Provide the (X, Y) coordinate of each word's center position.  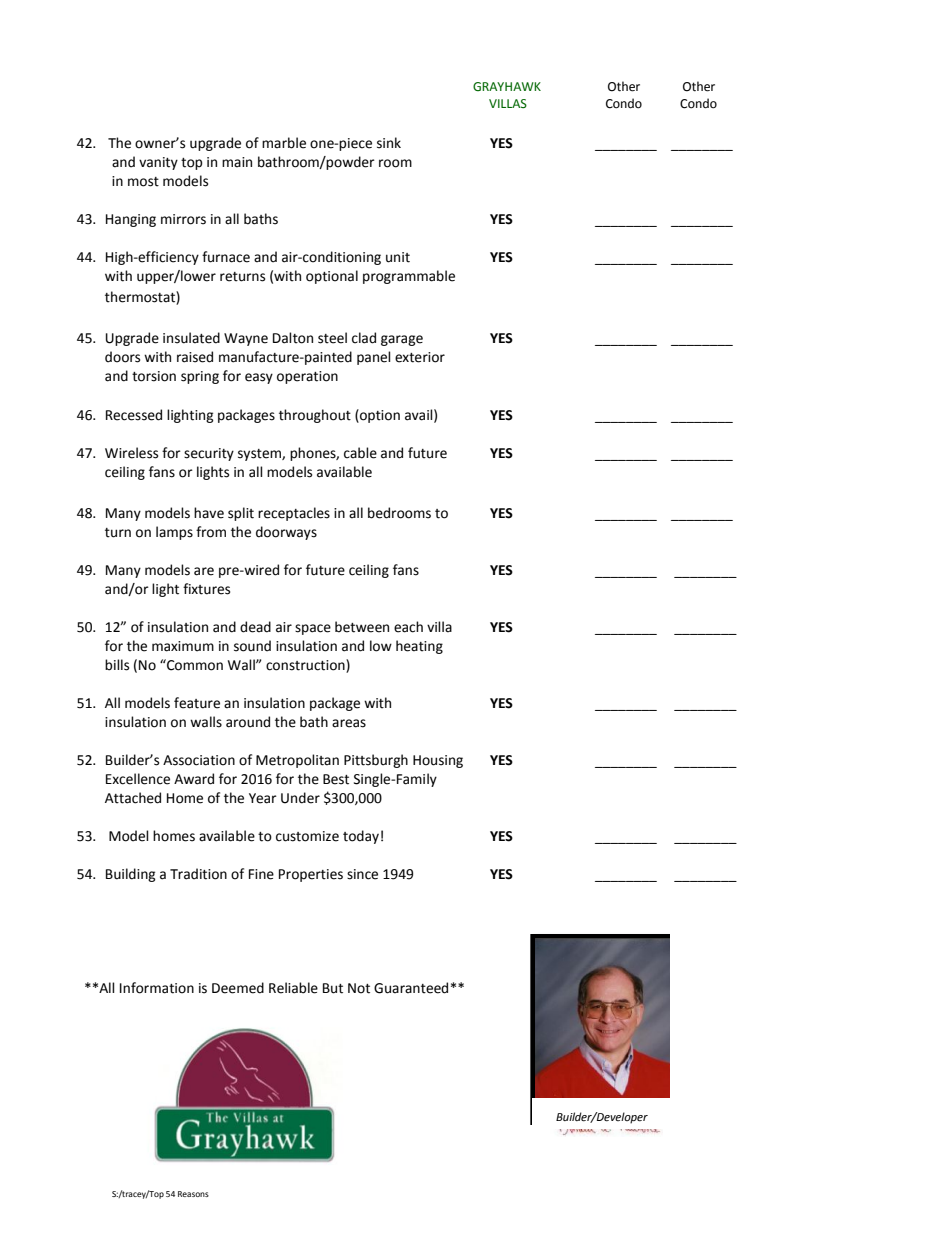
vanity (158, 163)
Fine (261, 874)
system (260, 455)
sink (389, 143)
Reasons (193, 1194)
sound (252, 646)
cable (360, 453)
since (362, 874)
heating (419, 647)
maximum (183, 646)
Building (131, 875)
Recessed (134, 415)
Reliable (293, 988)
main (237, 162)
